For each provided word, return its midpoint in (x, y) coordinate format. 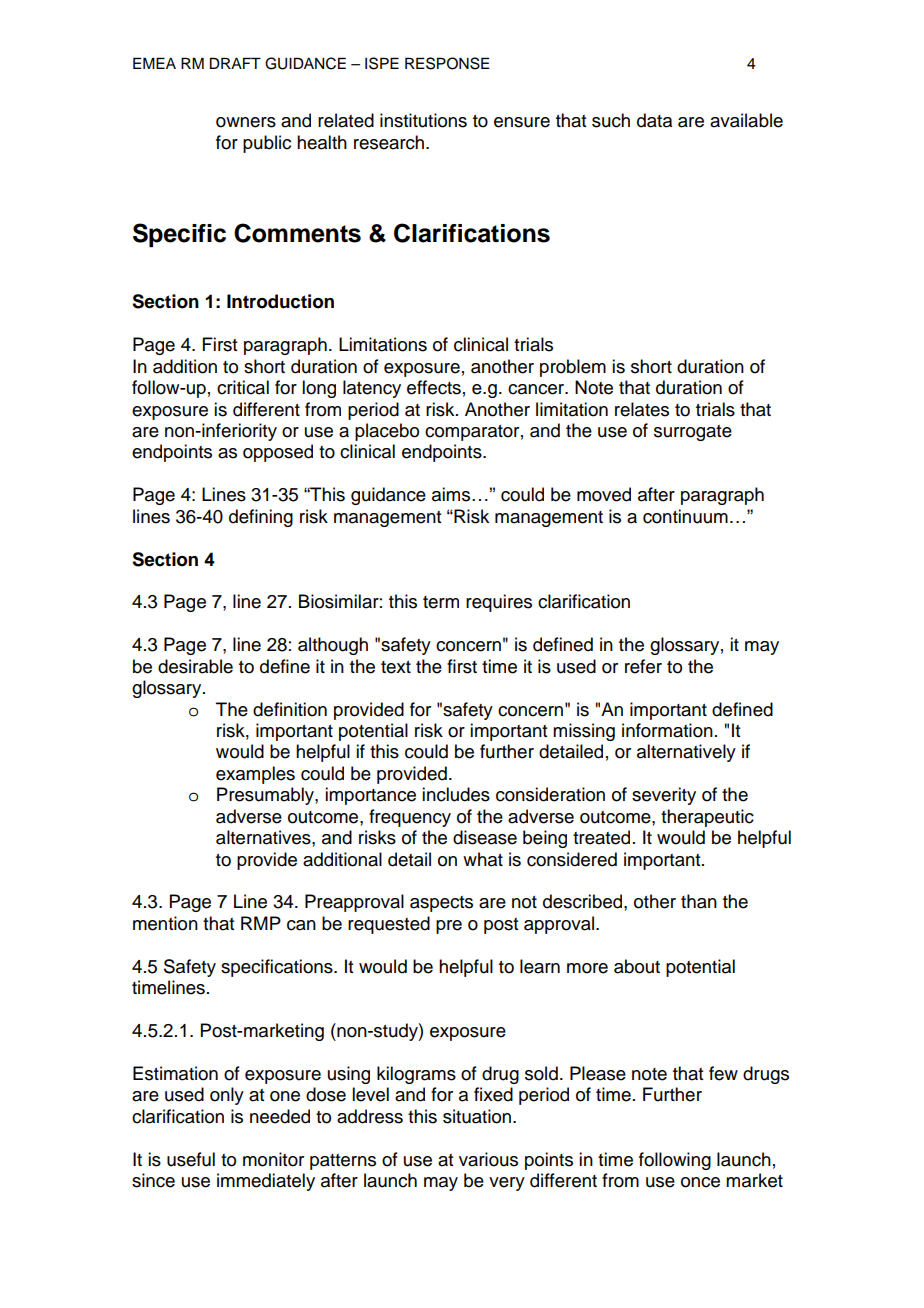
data (654, 120)
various (488, 1159)
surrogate (693, 433)
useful (191, 1159)
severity (664, 796)
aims (452, 494)
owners (246, 122)
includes (456, 794)
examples (255, 775)
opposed (278, 453)
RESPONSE (447, 63)
